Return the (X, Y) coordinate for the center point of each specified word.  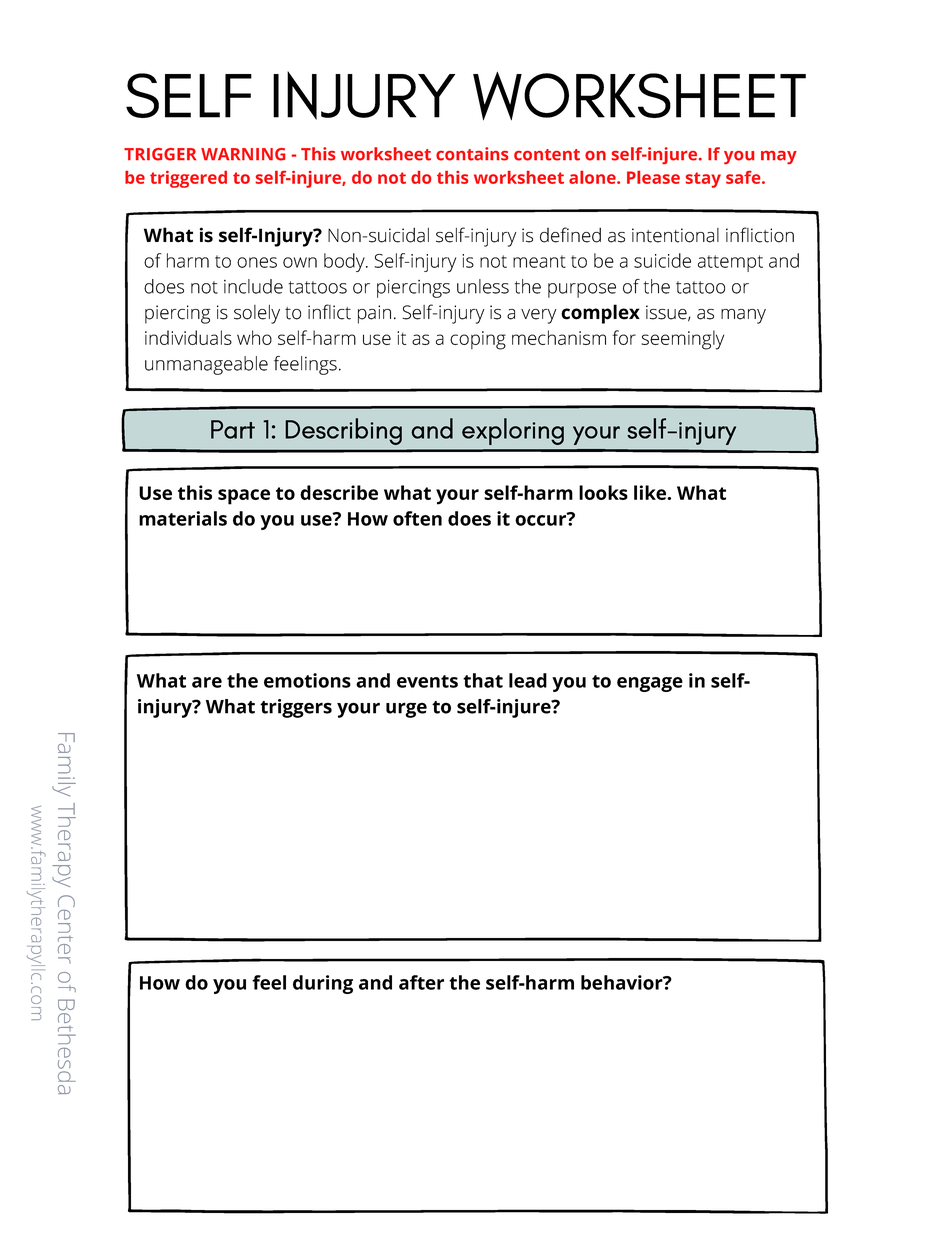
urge (406, 710)
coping (478, 340)
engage (650, 684)
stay (703, 180)
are (207, 682)
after (421, 982)
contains (472, 154)
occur (541, 519)
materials (183, 518)
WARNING (243, 154)
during (323, 984)
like (651, 492)
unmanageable (206, 365)
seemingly (683, 340)
